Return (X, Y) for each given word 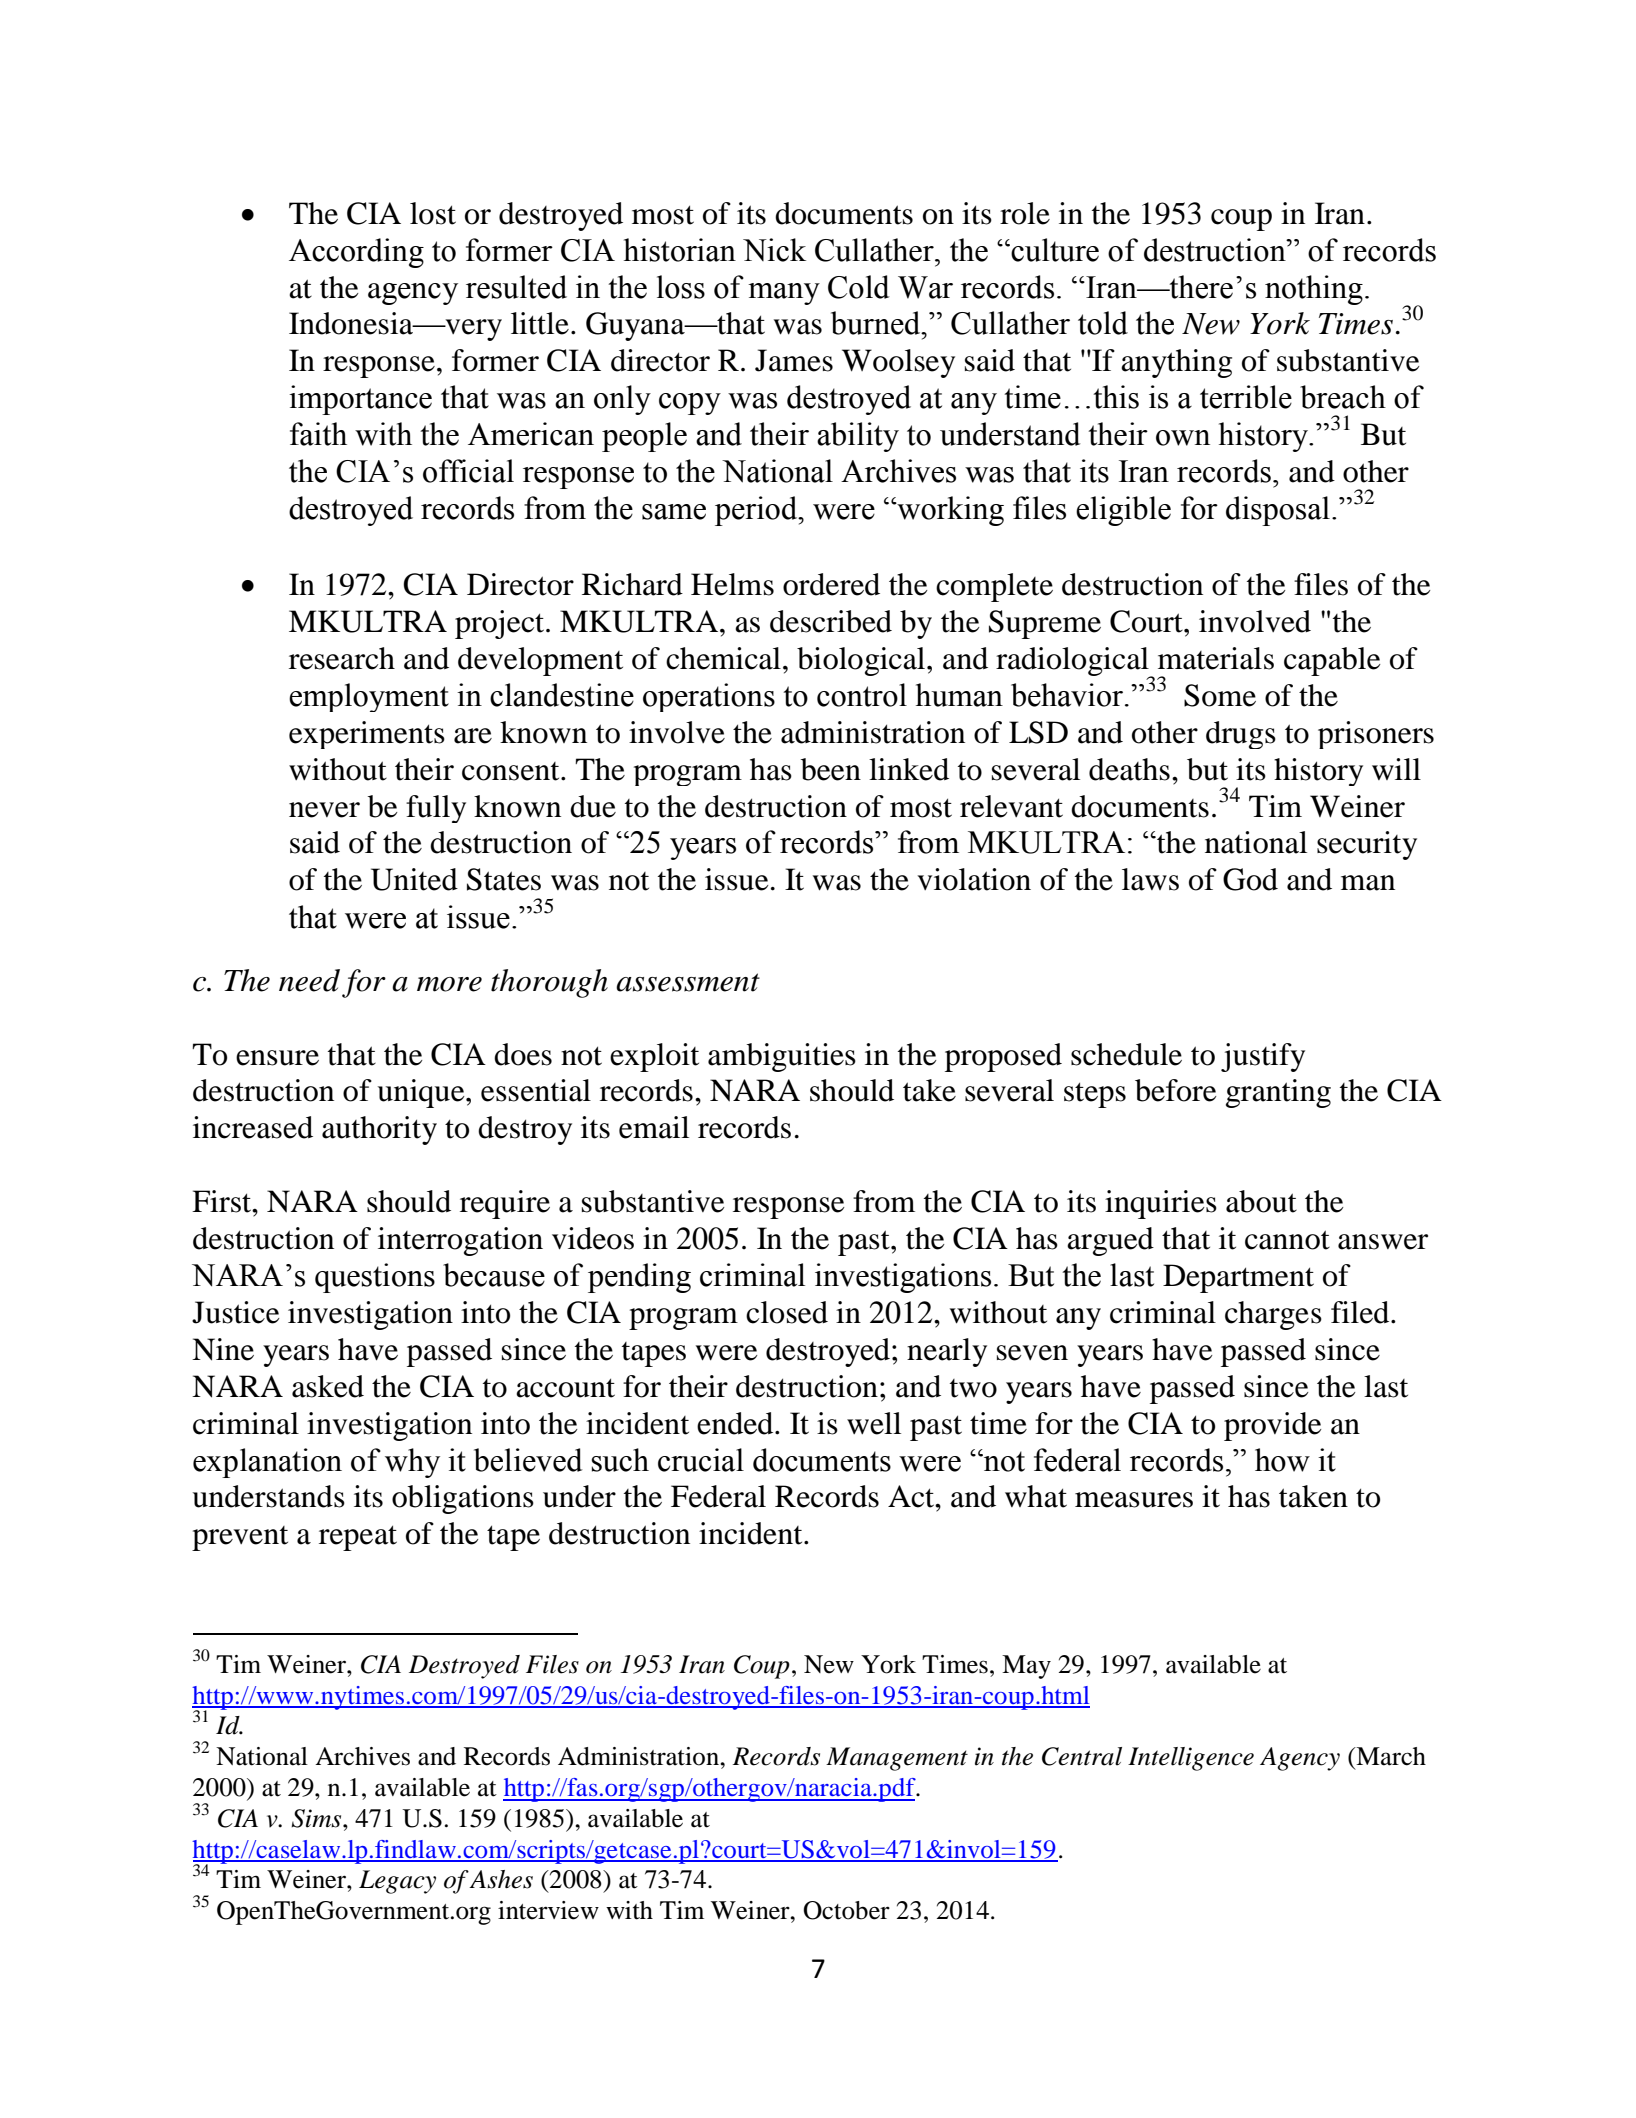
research (342, 658)
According (356, 253)
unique (422, 1093)
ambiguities (782, 1057)
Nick (774, 250)
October (846, 1910)
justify (1263, 1057)
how (1282, 1460)
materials (1216, 658)
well (874, 1423)
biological (862, 661)
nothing (1314, 290)
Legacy (397, 1882)
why (412, 1463)
